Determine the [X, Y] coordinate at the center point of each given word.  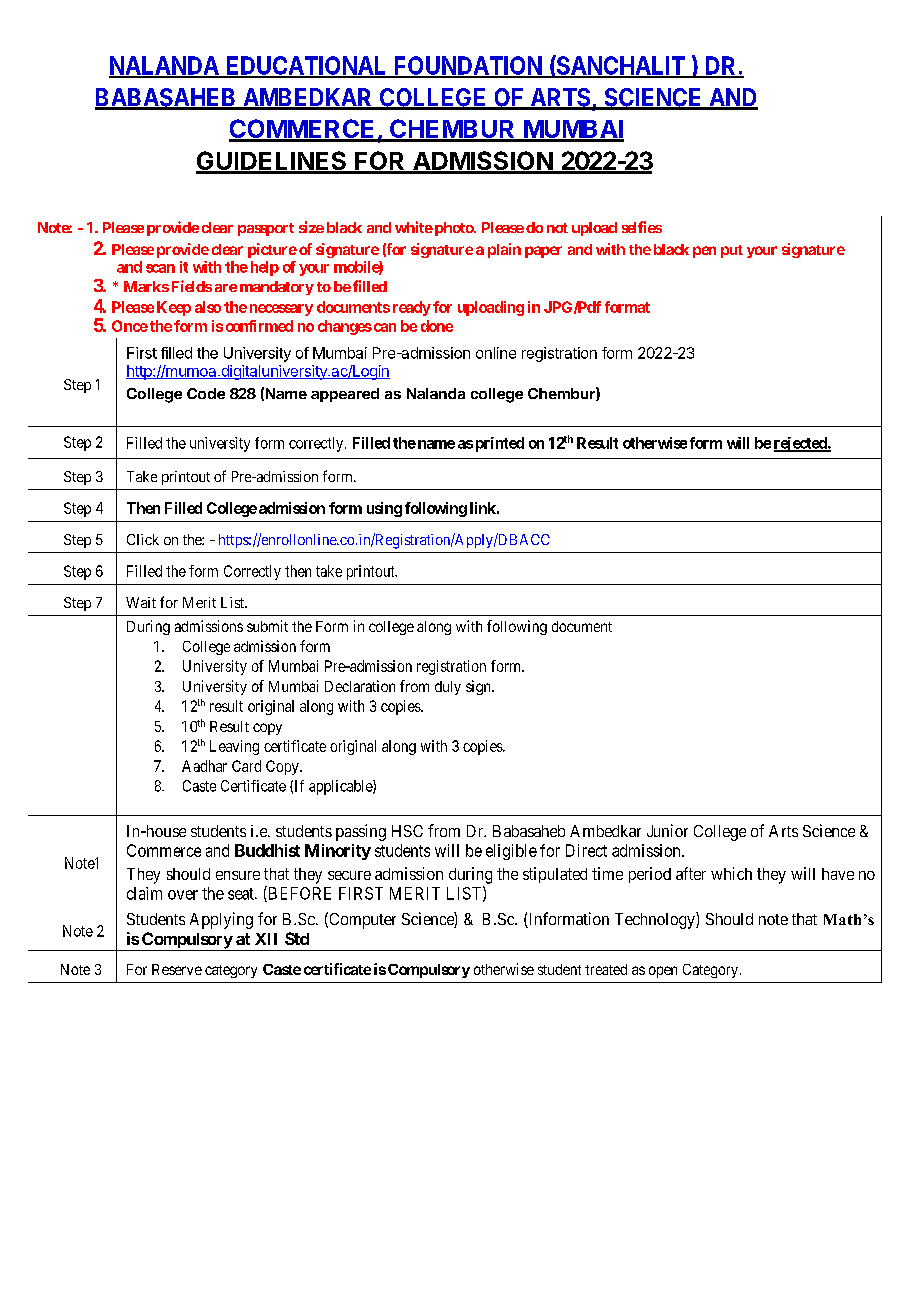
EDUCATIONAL [306, 66]
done [437, 326]
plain [504, 250]
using [384, 509]
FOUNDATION [468, 66]
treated [606, 969]
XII [266, 939]
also [208, 307]
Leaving [234, 747]
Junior [667, 830]
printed [500, 444]
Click [143, 539]
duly [448, 688]
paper [543, 252]
